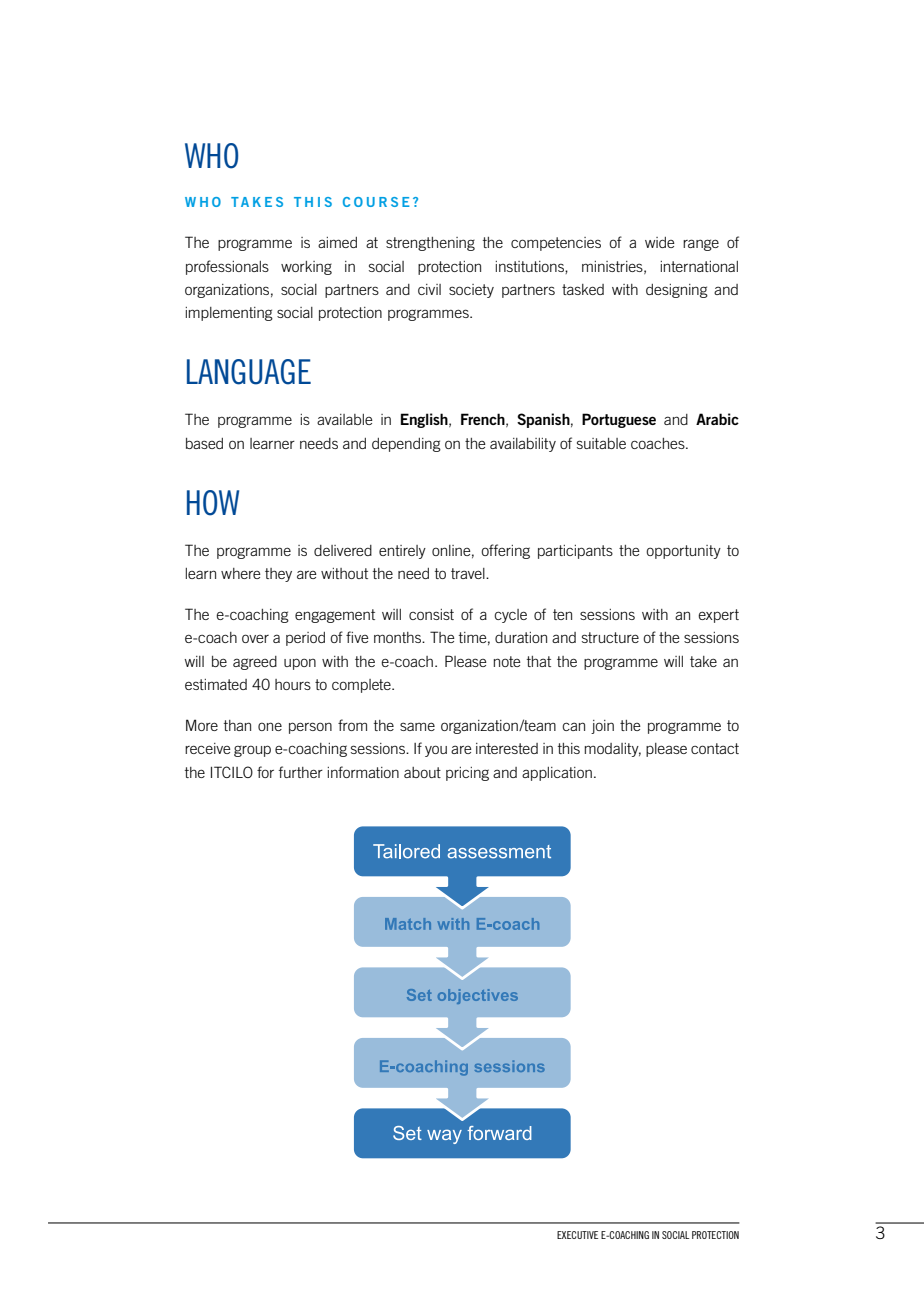 The height and width of the screenshot is (1308, 924). What do you see at coordinates (467, 774) in the screenshot?
I see `pricing` at bounding box center [467, 774].
